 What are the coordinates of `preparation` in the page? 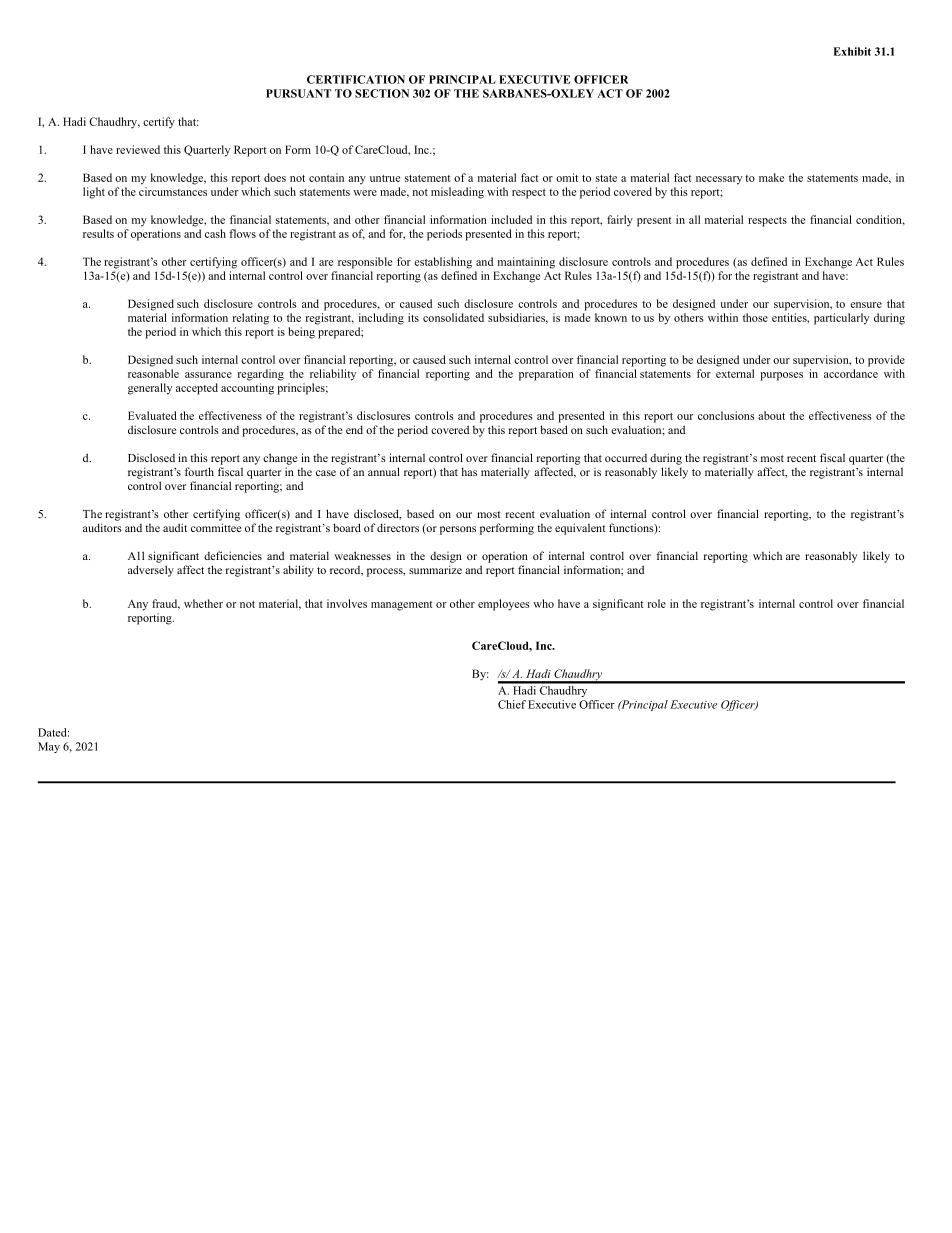 It's located at (546, 375).
